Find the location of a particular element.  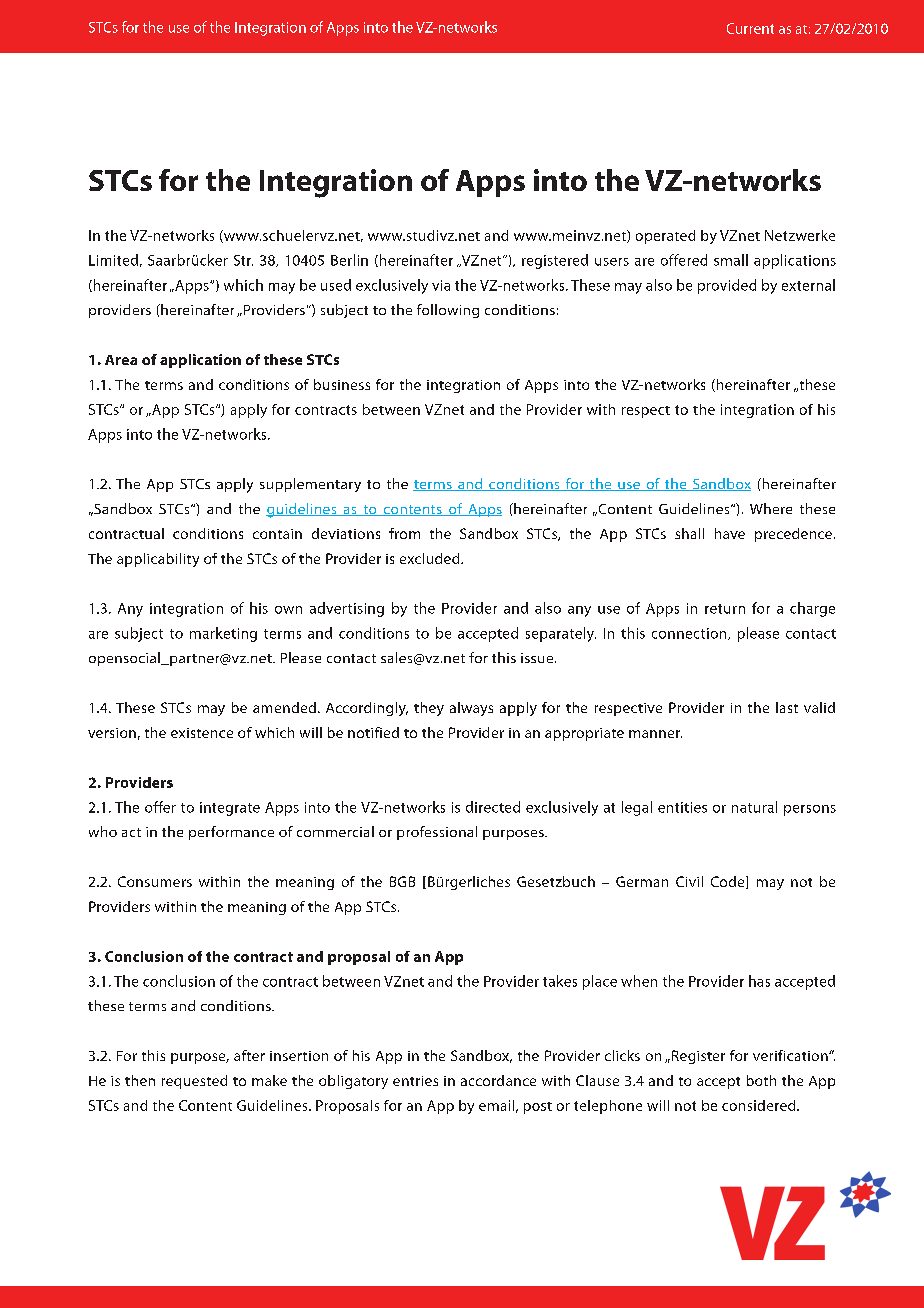

accordance is located at coordinates (498, 1080).
